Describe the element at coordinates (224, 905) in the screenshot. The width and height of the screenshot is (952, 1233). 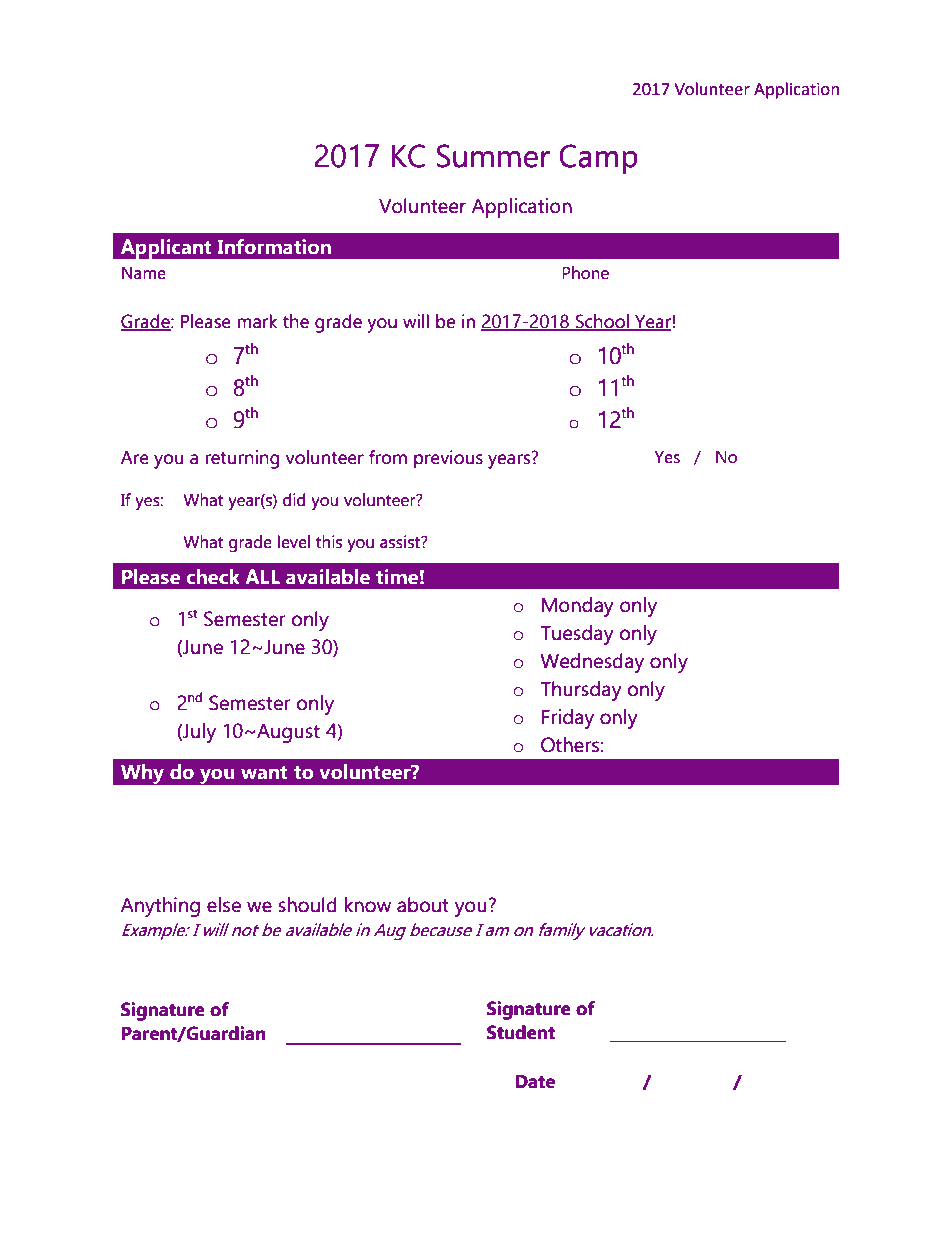
I see `else` at that location.
